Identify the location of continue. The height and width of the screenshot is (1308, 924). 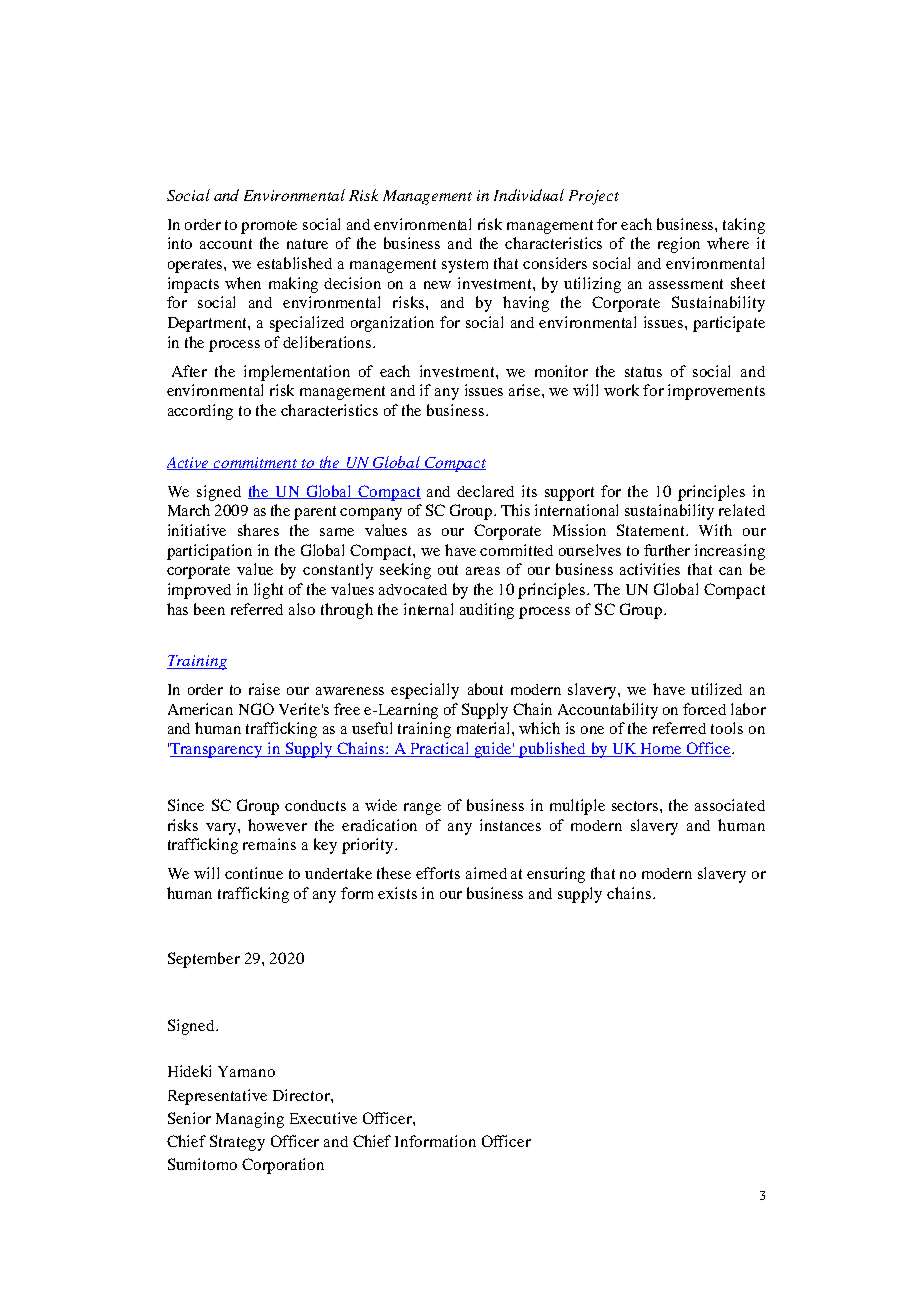
(254, 873).
